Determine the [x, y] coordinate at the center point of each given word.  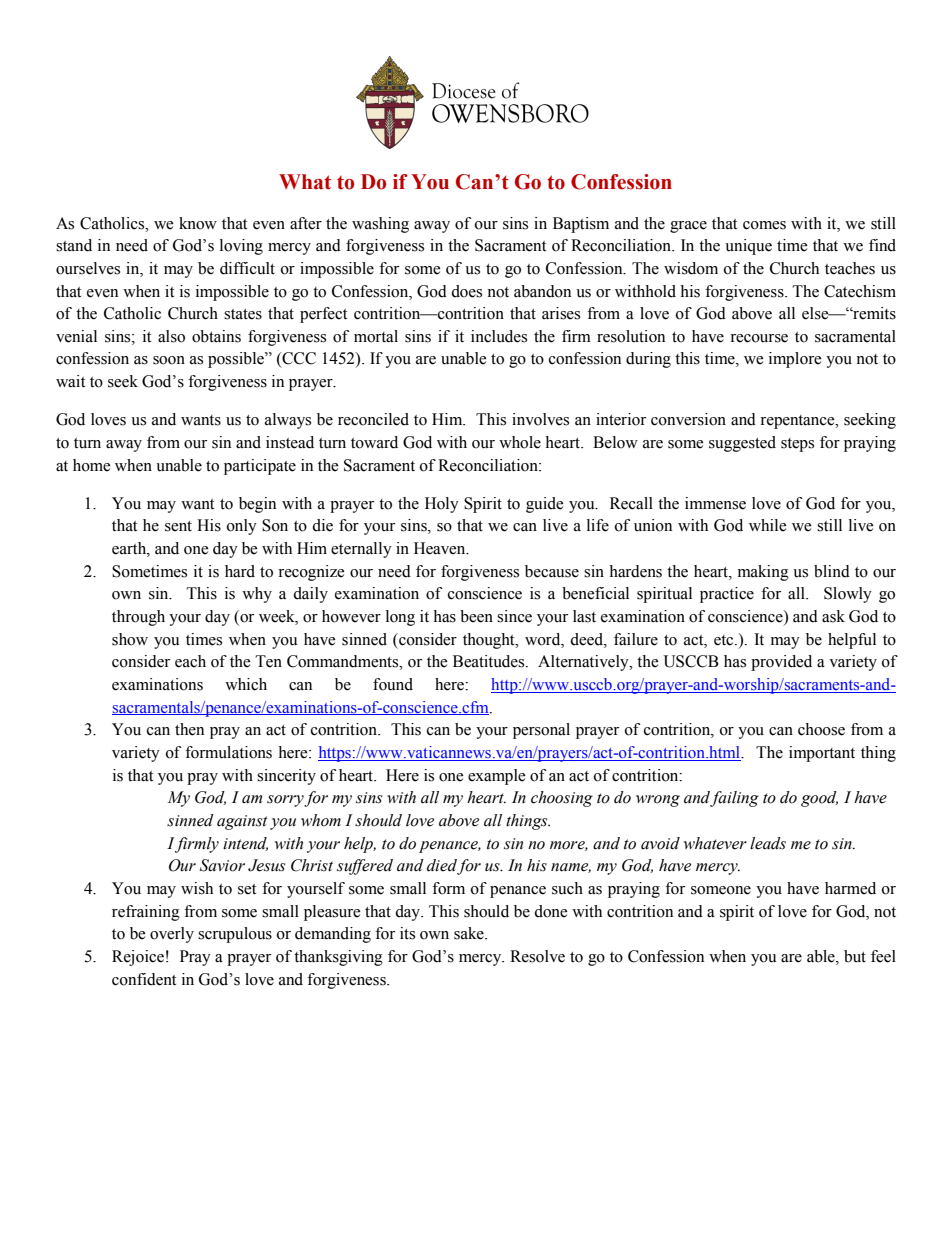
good [819, 799]
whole [520, 442]
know [198, 223]
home [92, 465]
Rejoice [138, 958]
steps [797, 445]
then [189, 729]
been [476, 616]
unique [748, 247]
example [497, 777]
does [466, 291]
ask [833, 616]
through [138, 618]
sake [470, 933]
